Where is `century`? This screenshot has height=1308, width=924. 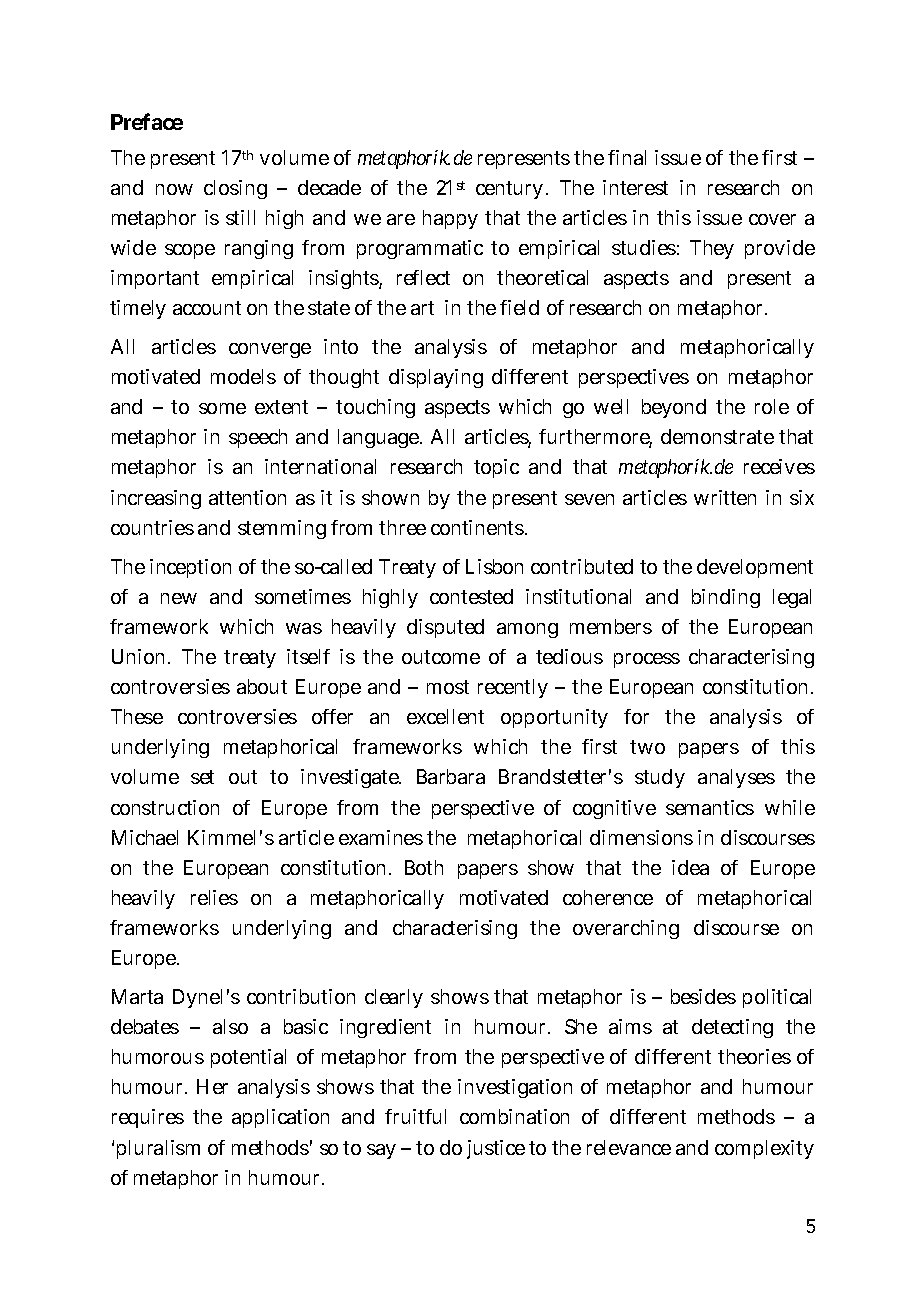 century is located at coordinates (511, 190).
